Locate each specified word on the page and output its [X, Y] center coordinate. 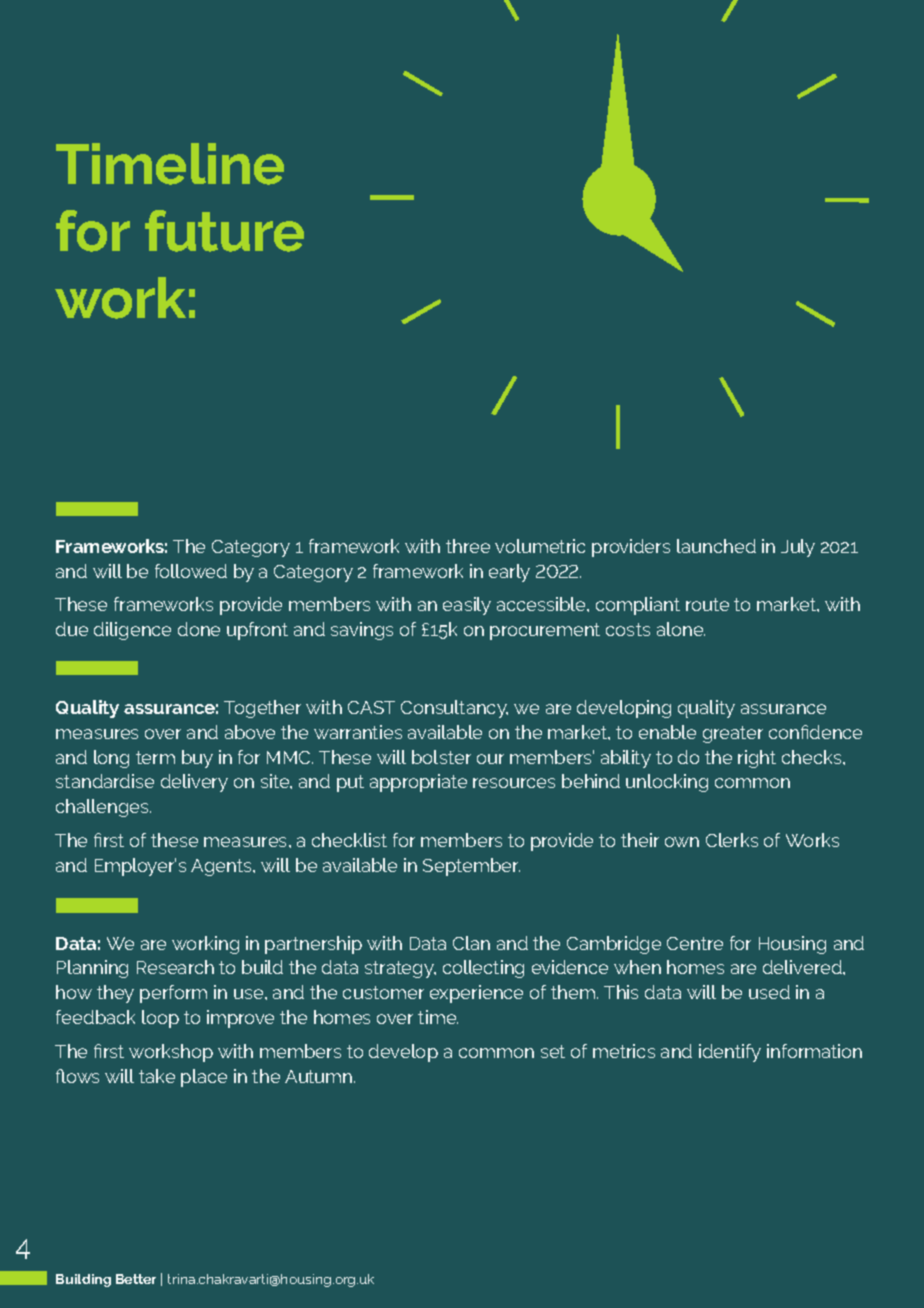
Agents [223, 867]
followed [191, 571]
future [224, 231]
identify [730, 1053]
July [798, 548]
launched [716, 546]
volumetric [540, 546]
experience [476, 994]
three [468, 546]
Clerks [732, 840]
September [471, 867]
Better [136, 1279]
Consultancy [454, 709]
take [157, 1076]
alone [681, 629]
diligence [132, 631]
